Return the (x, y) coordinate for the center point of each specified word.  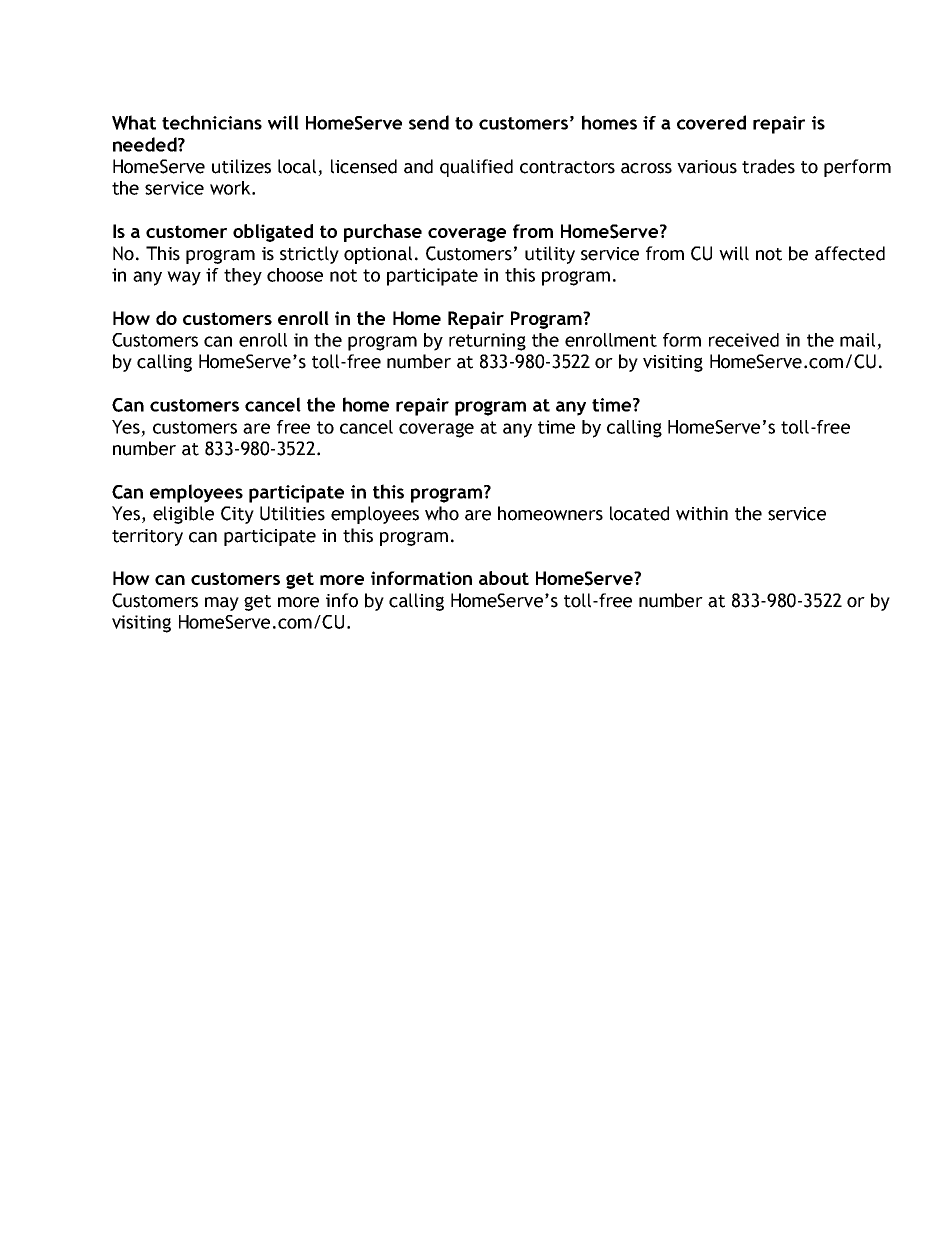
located (639, 513)
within (702, 513)
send (429, 122)
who (442, 513)
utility (550, 255)
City (237, 515)
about (504, 578)
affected (850, 253)
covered (711, 122)
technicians (212, 122)
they (243, 277)
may (222, 604)
